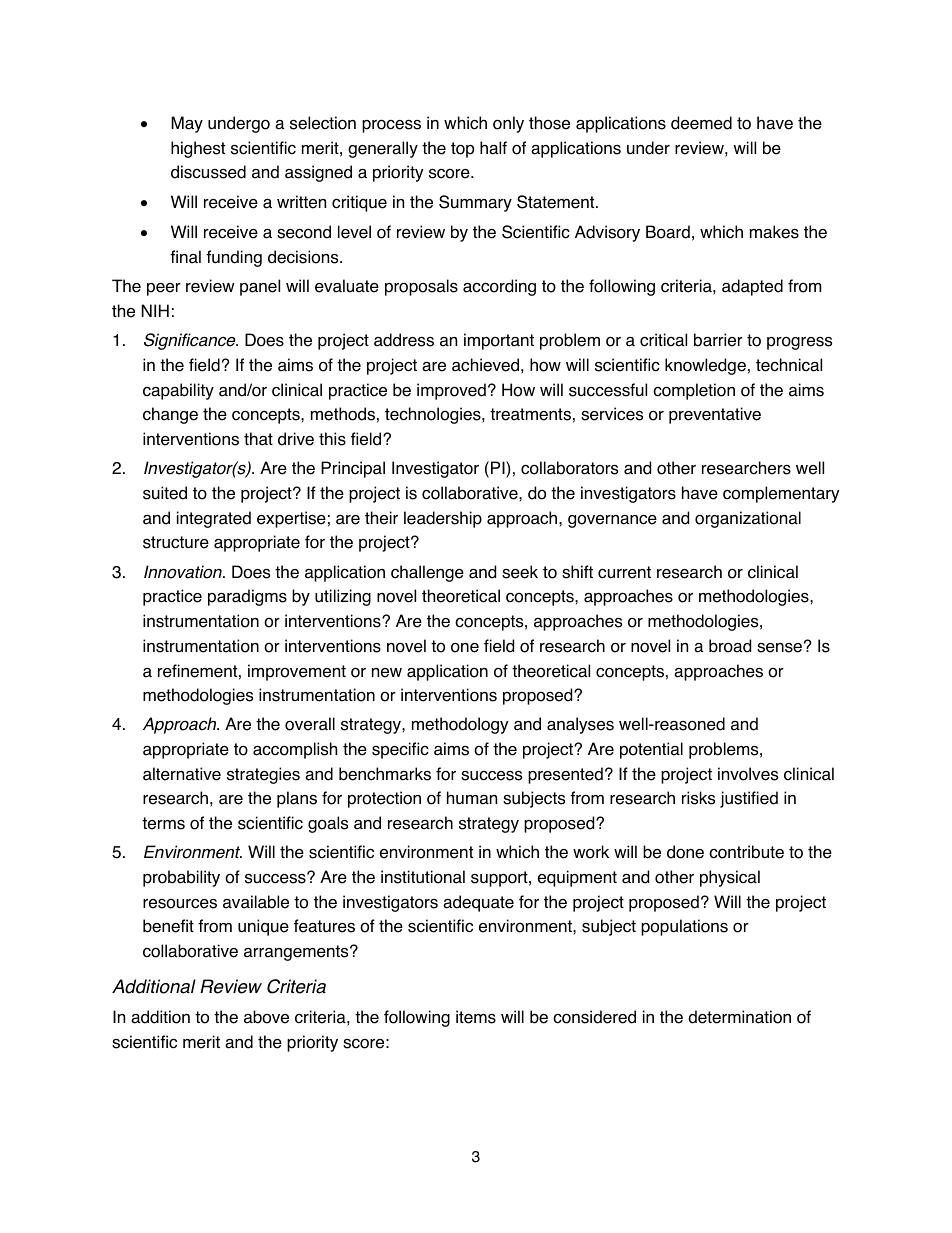 The image size is (952, 1233). What do you see at coordinates (462, 150) in the document?
I see `top` at bounding box center [462, 150].
